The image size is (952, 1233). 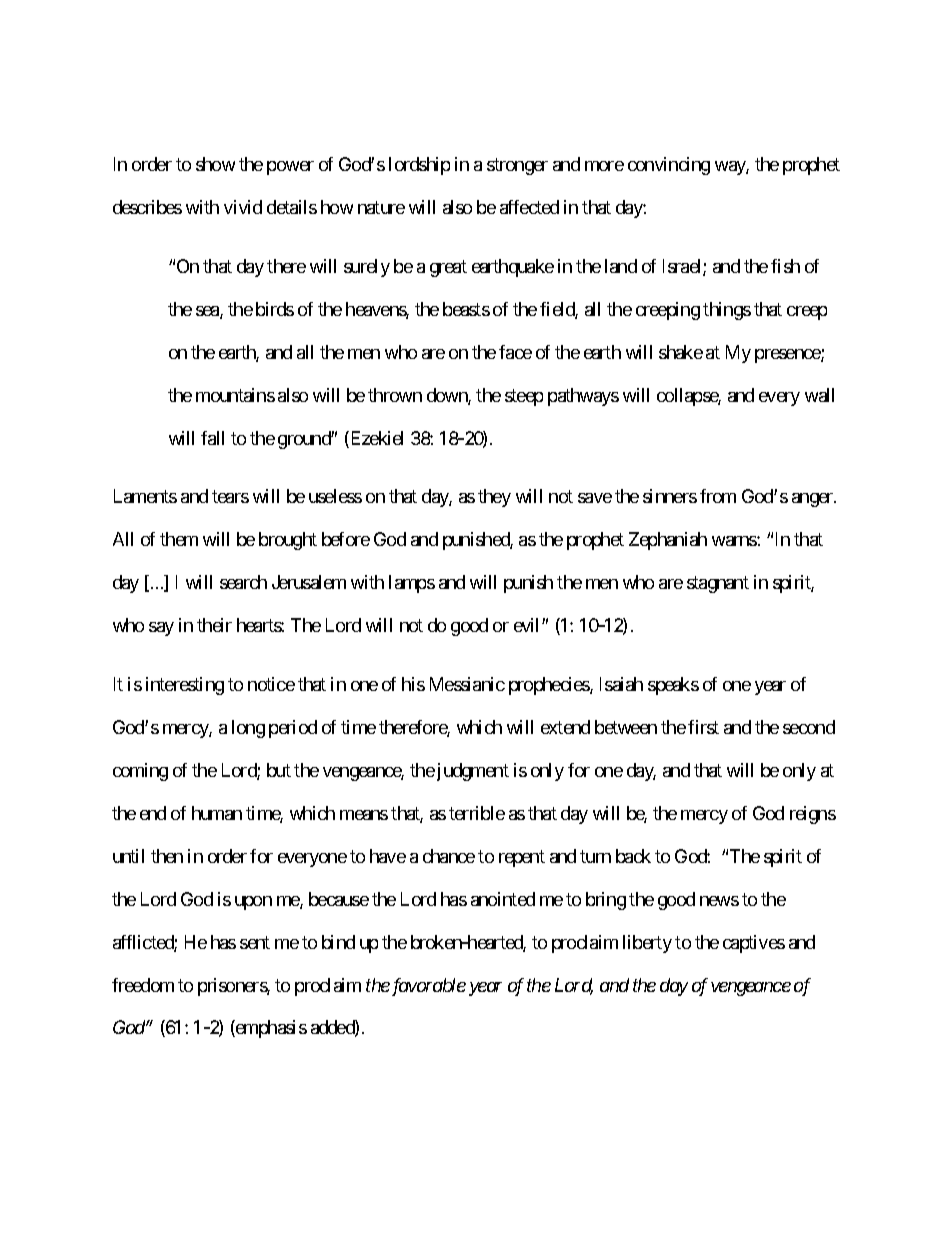 What do you see at coordinates (215, 164) in the page?
I see `show` at bounding box center [215, 164].
